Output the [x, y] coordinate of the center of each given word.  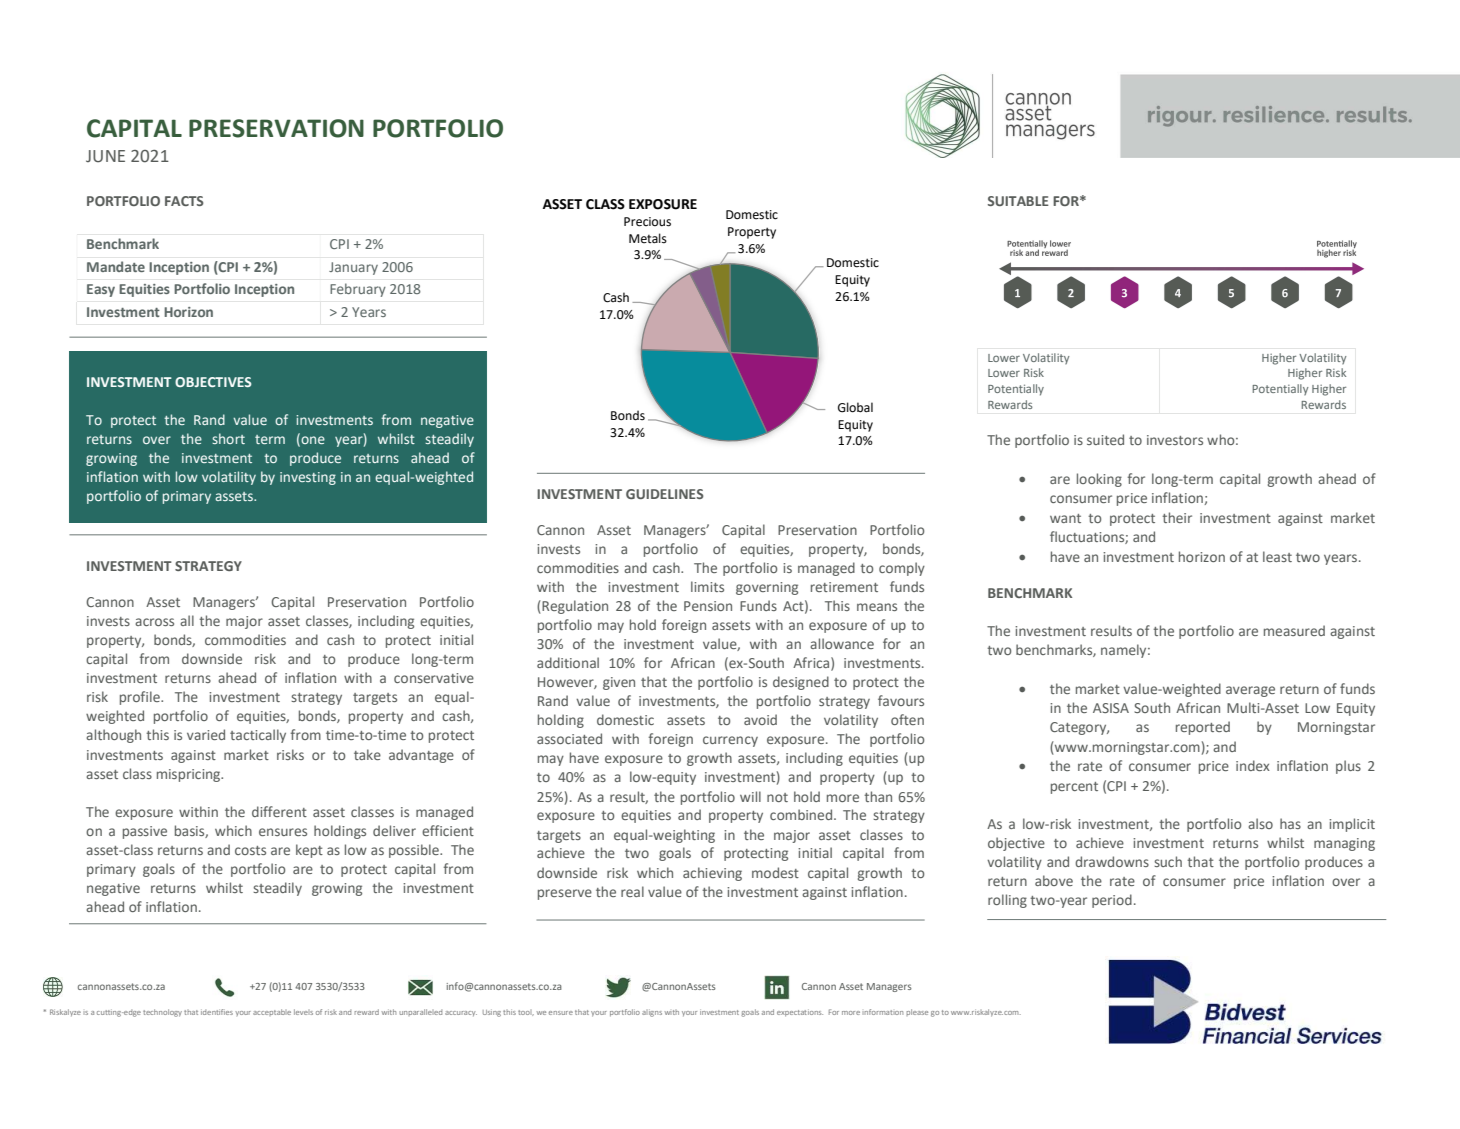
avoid [760, 719]
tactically [258, 736]
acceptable [272, 1012]
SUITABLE [1018, 201]
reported [1203, 728]
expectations [800, 1013]
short [228, 438]
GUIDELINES [665, 494]
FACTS [184, 201]
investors [1175, 440]
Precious [647, 222]
